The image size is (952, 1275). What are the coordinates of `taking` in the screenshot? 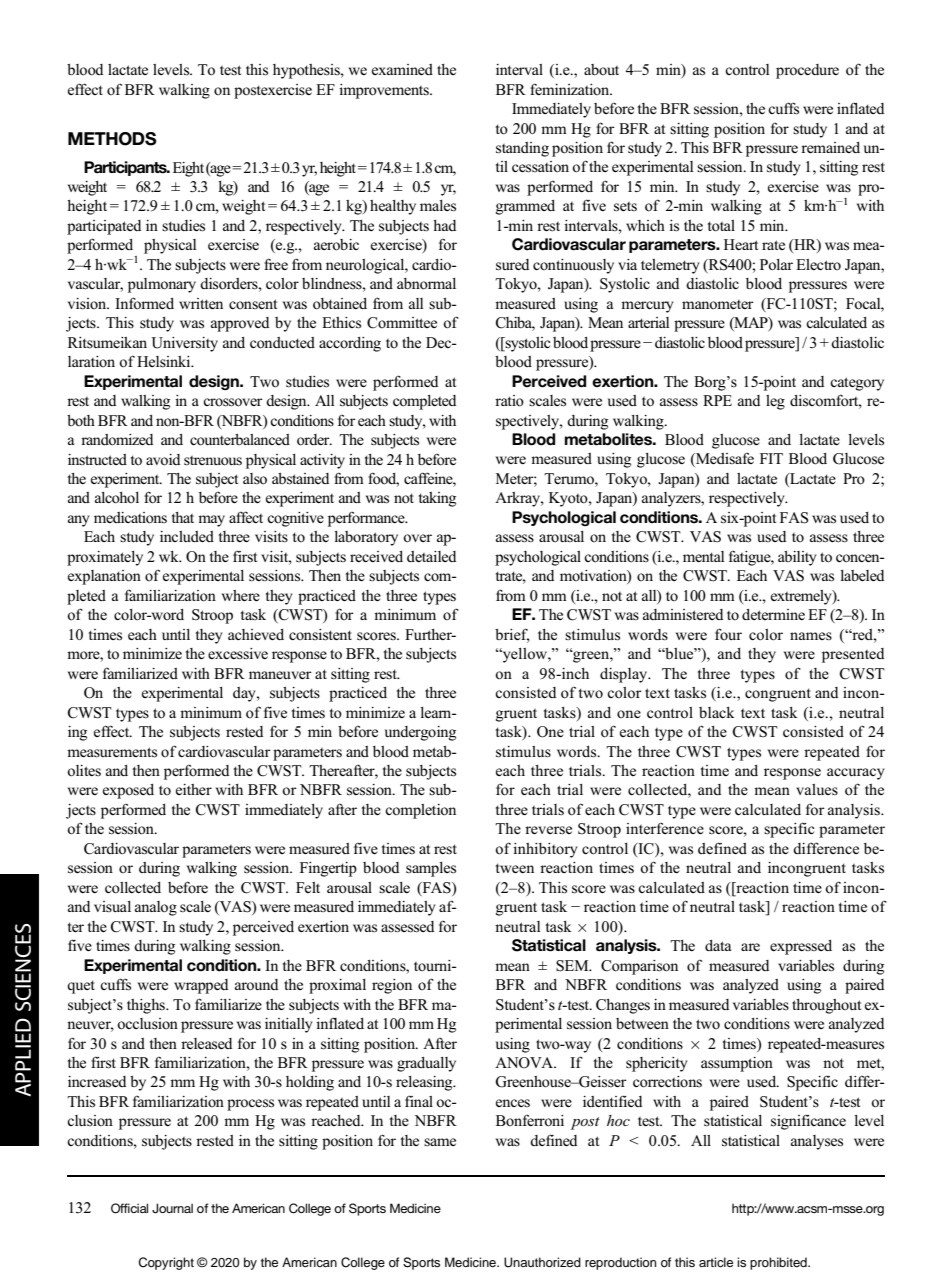 It's located at (437, 499).
